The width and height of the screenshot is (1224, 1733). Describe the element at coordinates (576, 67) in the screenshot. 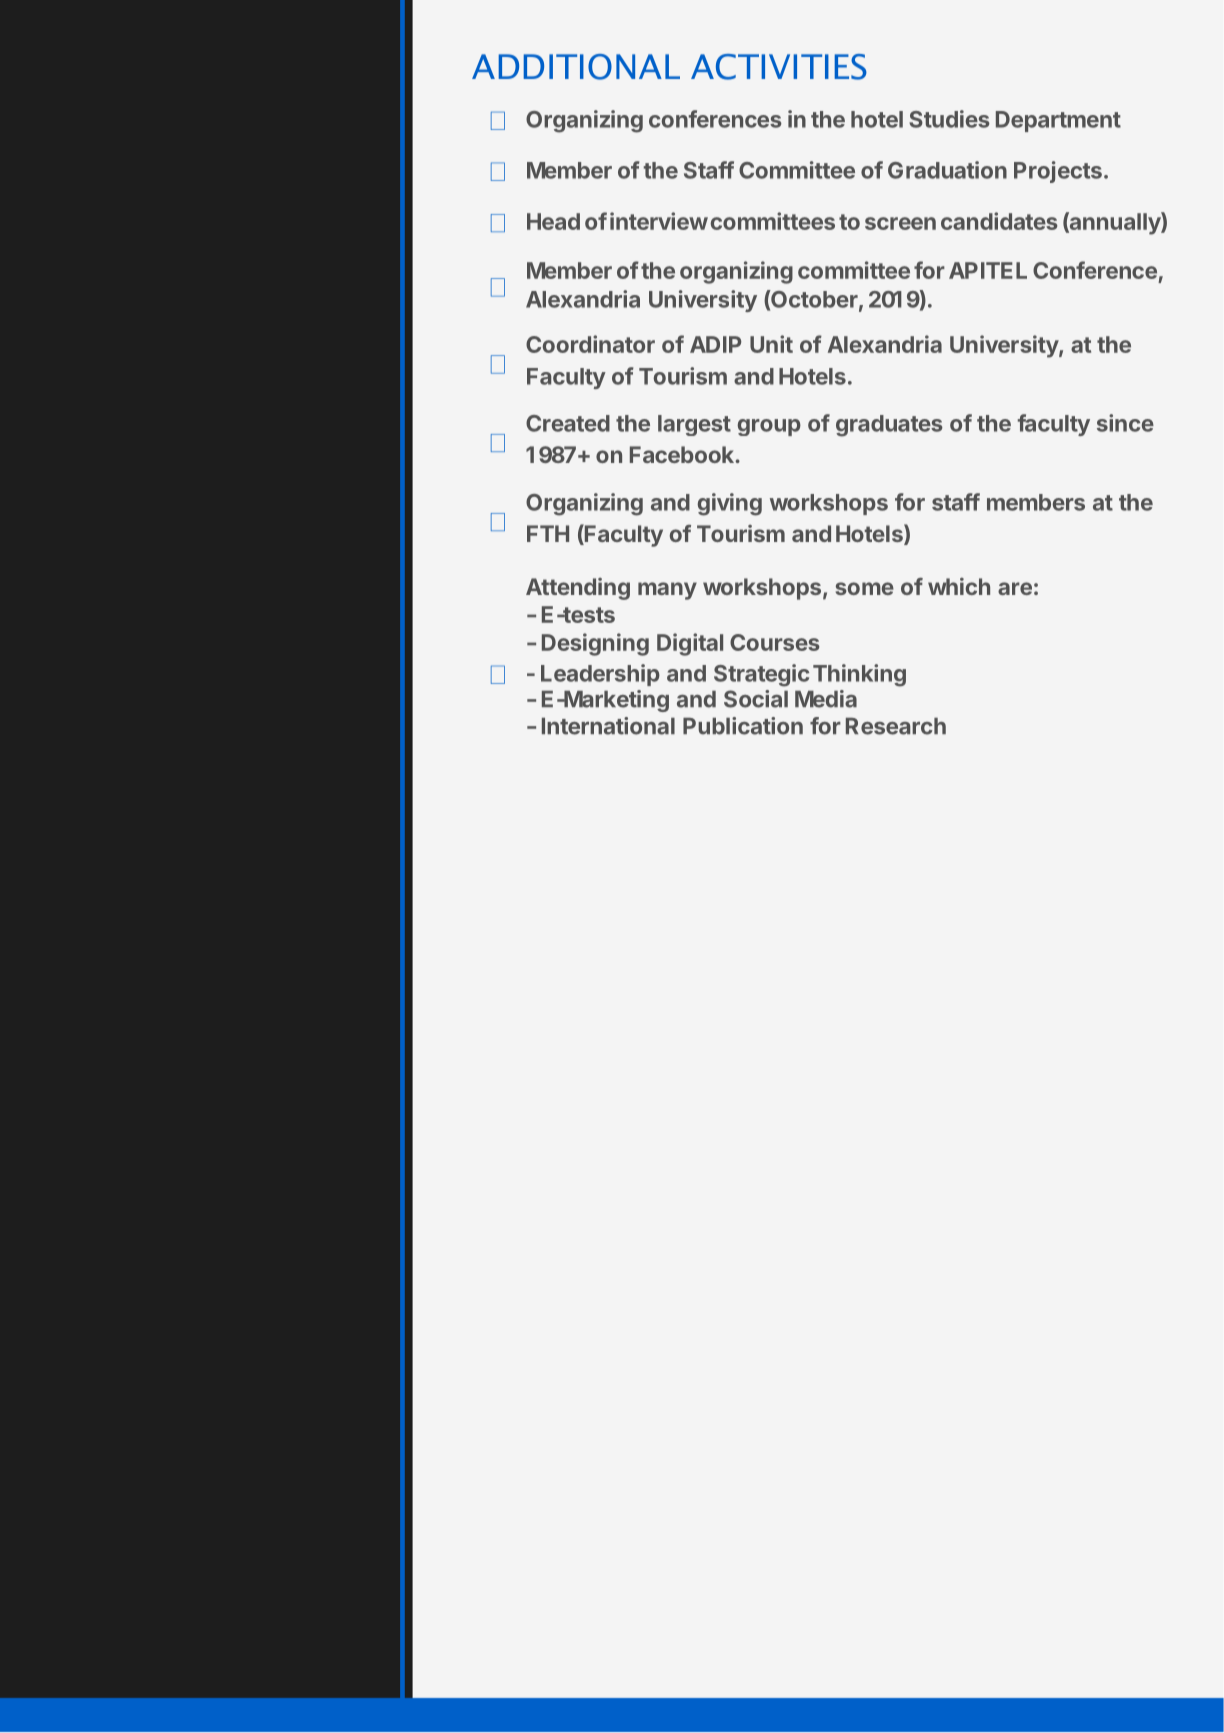

I see `ADDITIONAL` at that location.
